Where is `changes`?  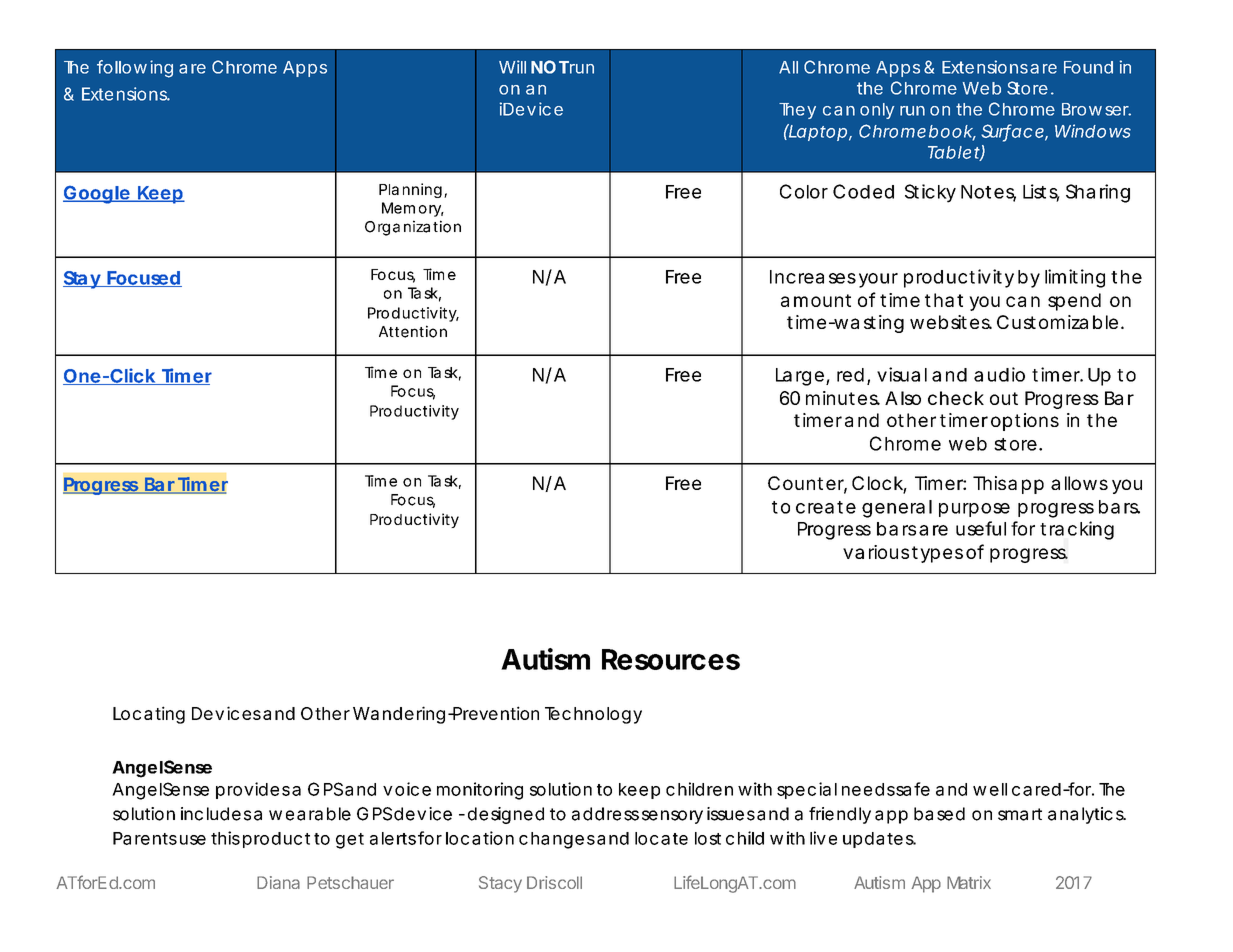
changes is located at coordinates (557, 840).
